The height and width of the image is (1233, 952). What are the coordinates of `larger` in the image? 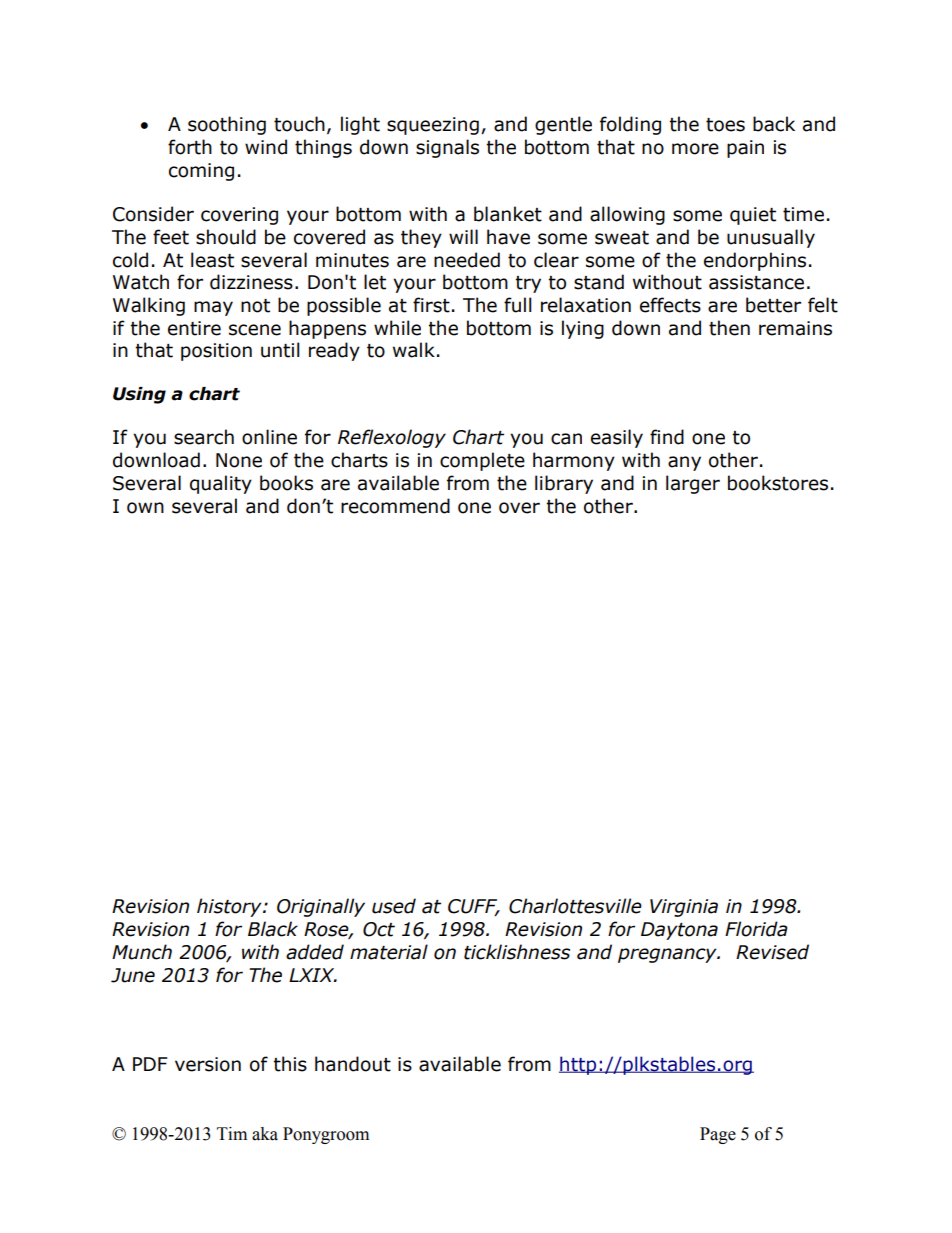 It's located at (693, 484).
